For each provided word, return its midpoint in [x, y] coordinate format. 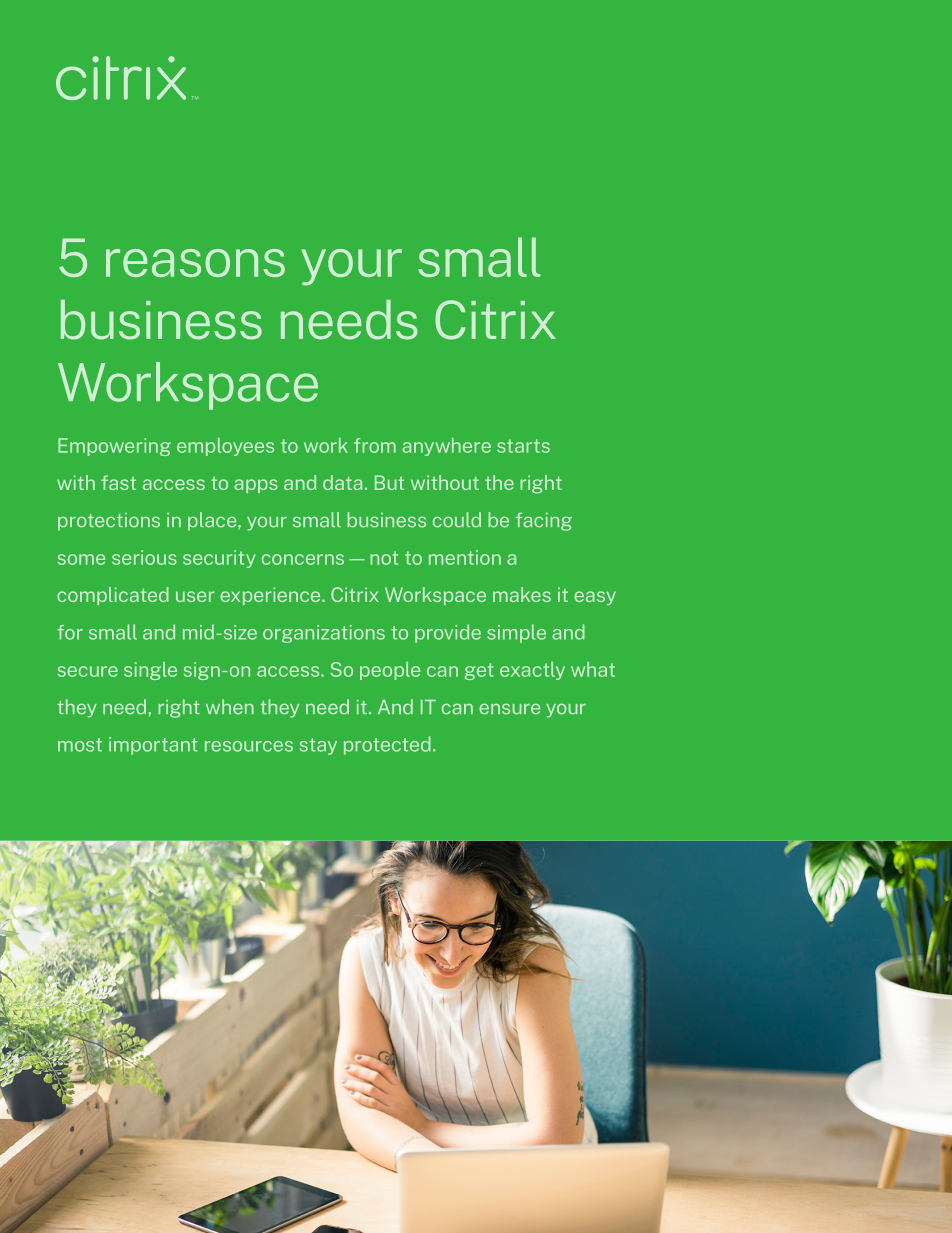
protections [109, 522]
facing [543, 522]
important [153, 746]
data [342, 482]
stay [318, 746]
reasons [195, 263]
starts [523, 446]
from [375, 445]
